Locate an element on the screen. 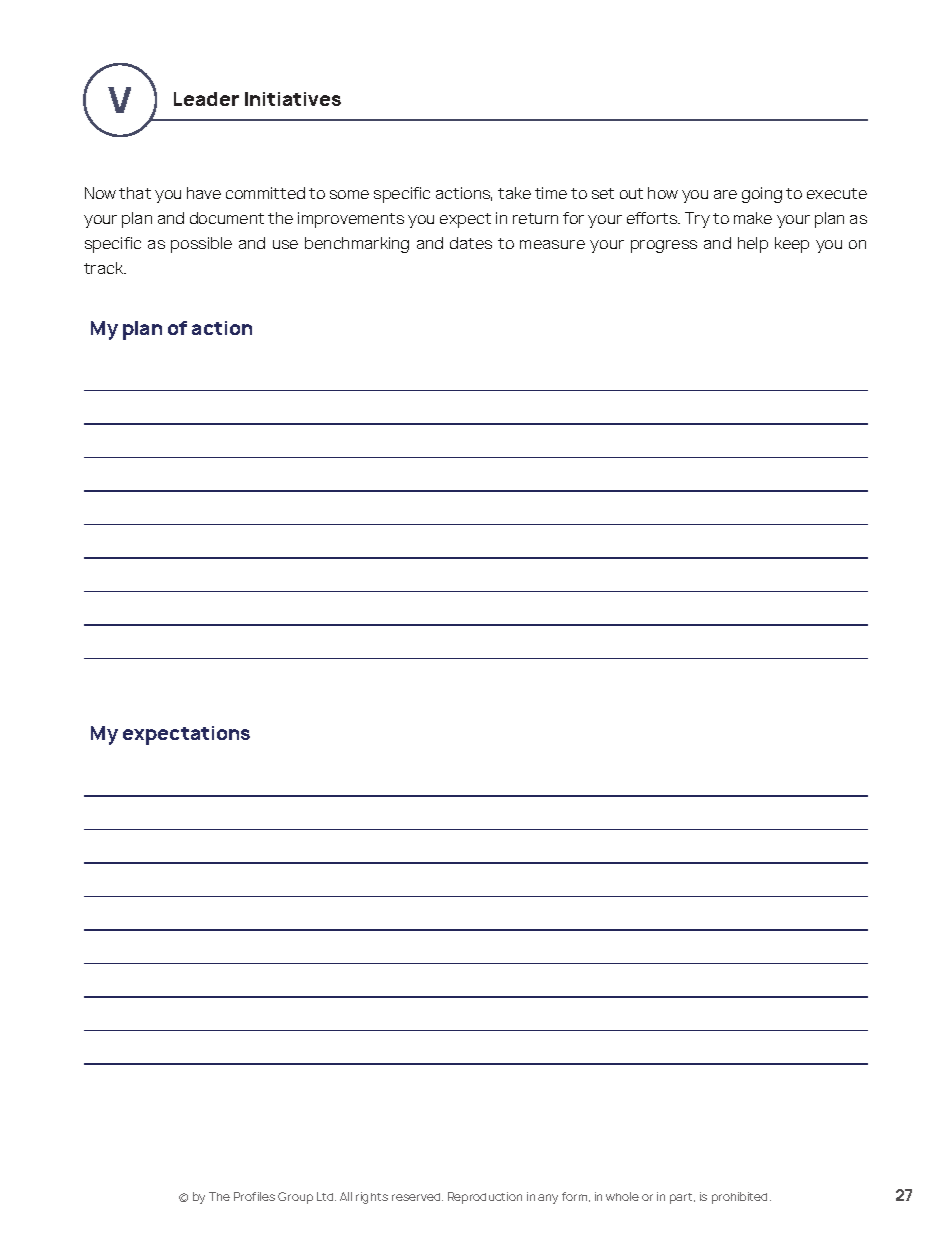  going is located at coordinates (762, 195).
